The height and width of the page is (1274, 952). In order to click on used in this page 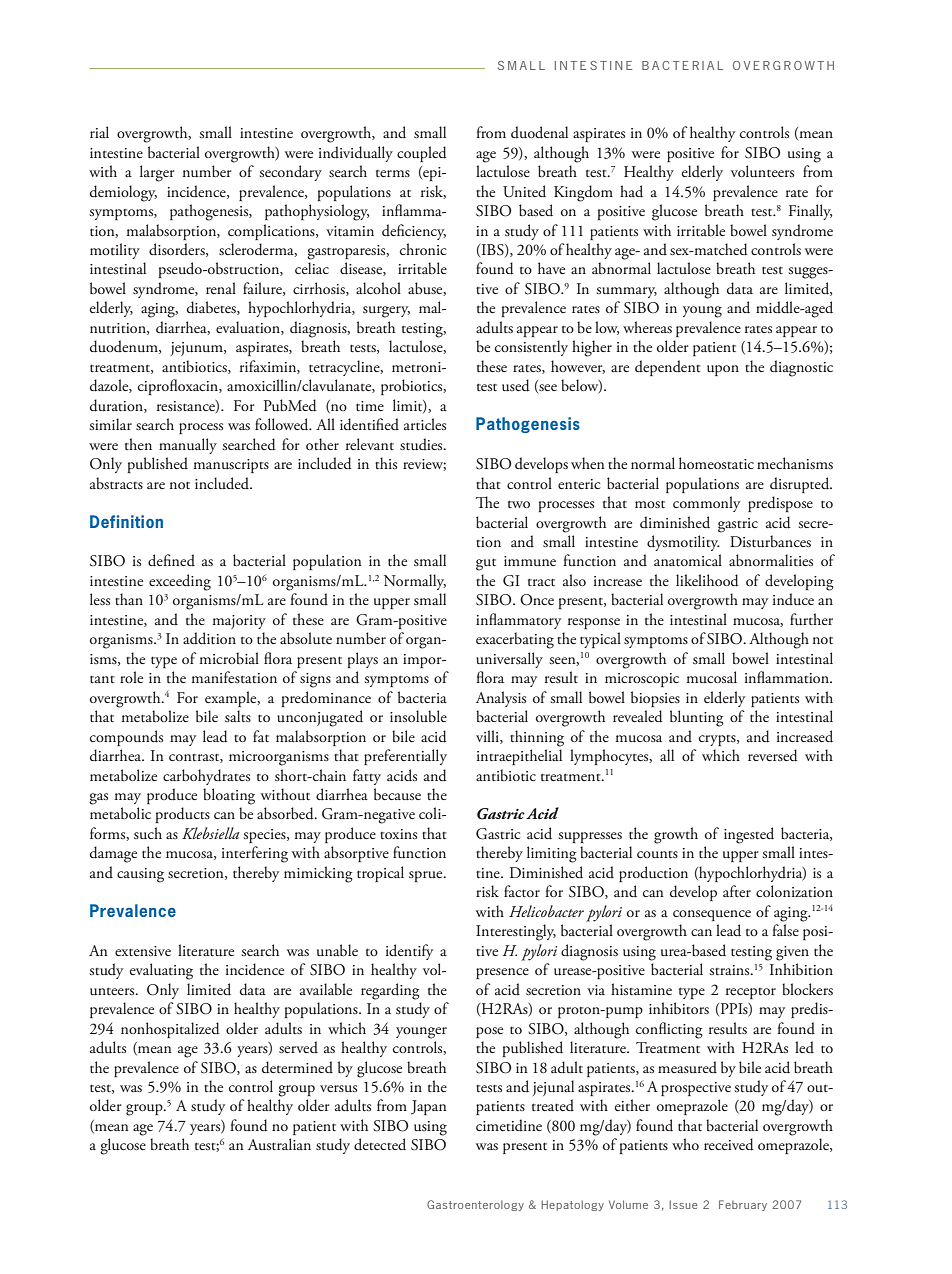, I will do `click(516, 385)`.
